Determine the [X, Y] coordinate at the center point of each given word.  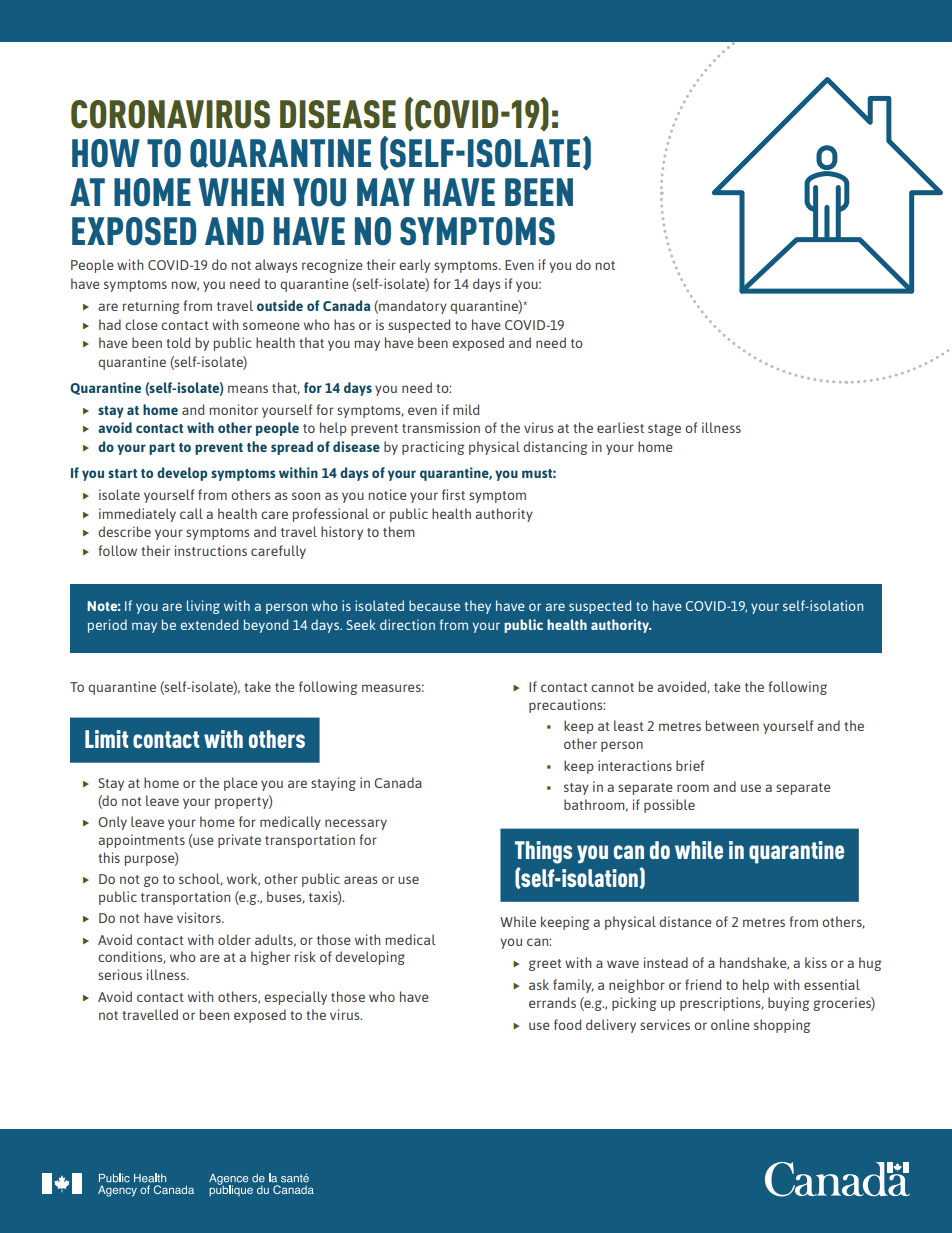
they [477, 607]
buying [789, 1004]
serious [120, 974]
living [203, 607]
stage [664, 430]
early [414, 266]
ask [539, 984]
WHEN [241, 192]
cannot [612, 687]
